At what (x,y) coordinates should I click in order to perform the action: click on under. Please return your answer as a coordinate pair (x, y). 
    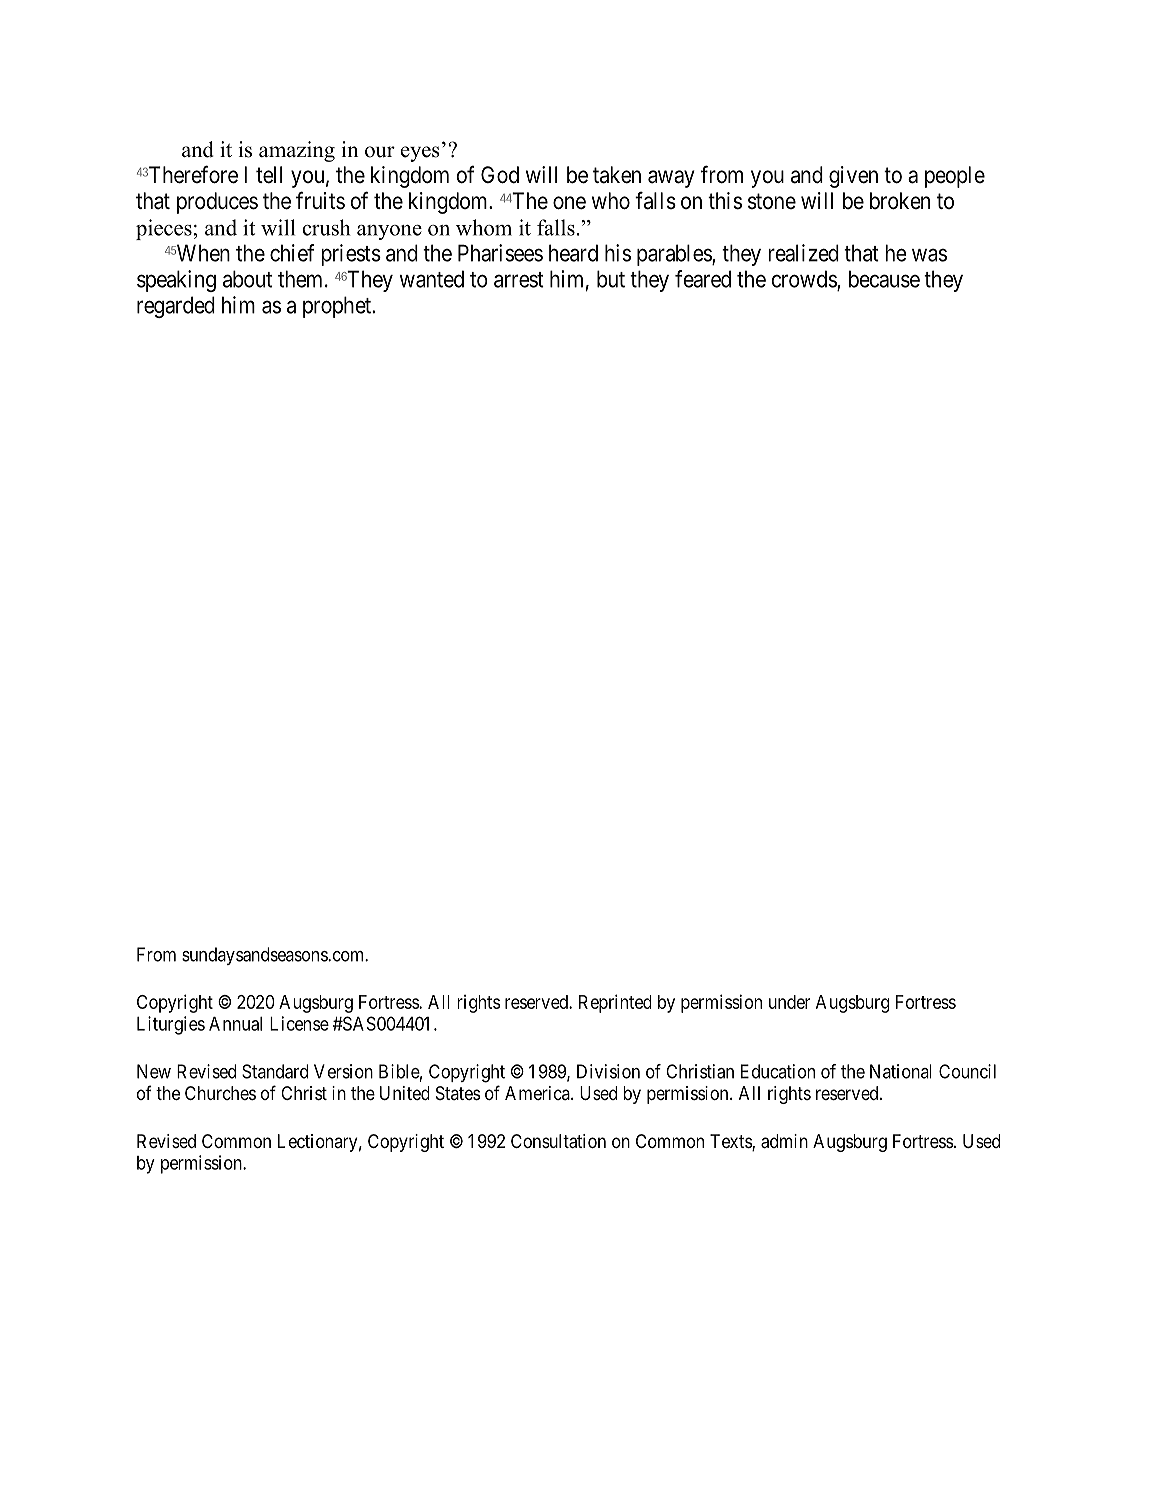
    Looking at the image, I should click on (789, 1002).
